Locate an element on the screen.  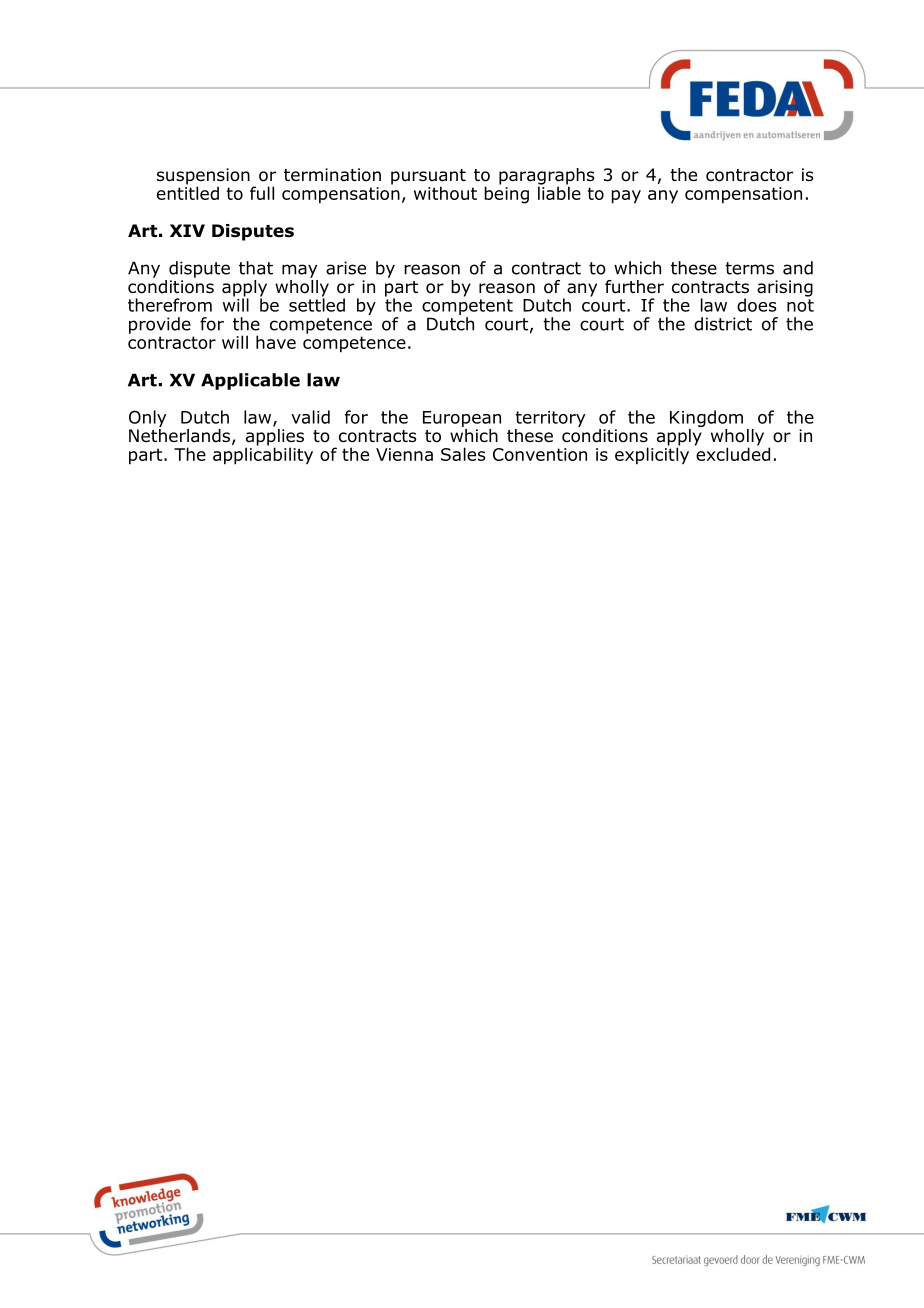
competent is located at coordinates (467, 307).
